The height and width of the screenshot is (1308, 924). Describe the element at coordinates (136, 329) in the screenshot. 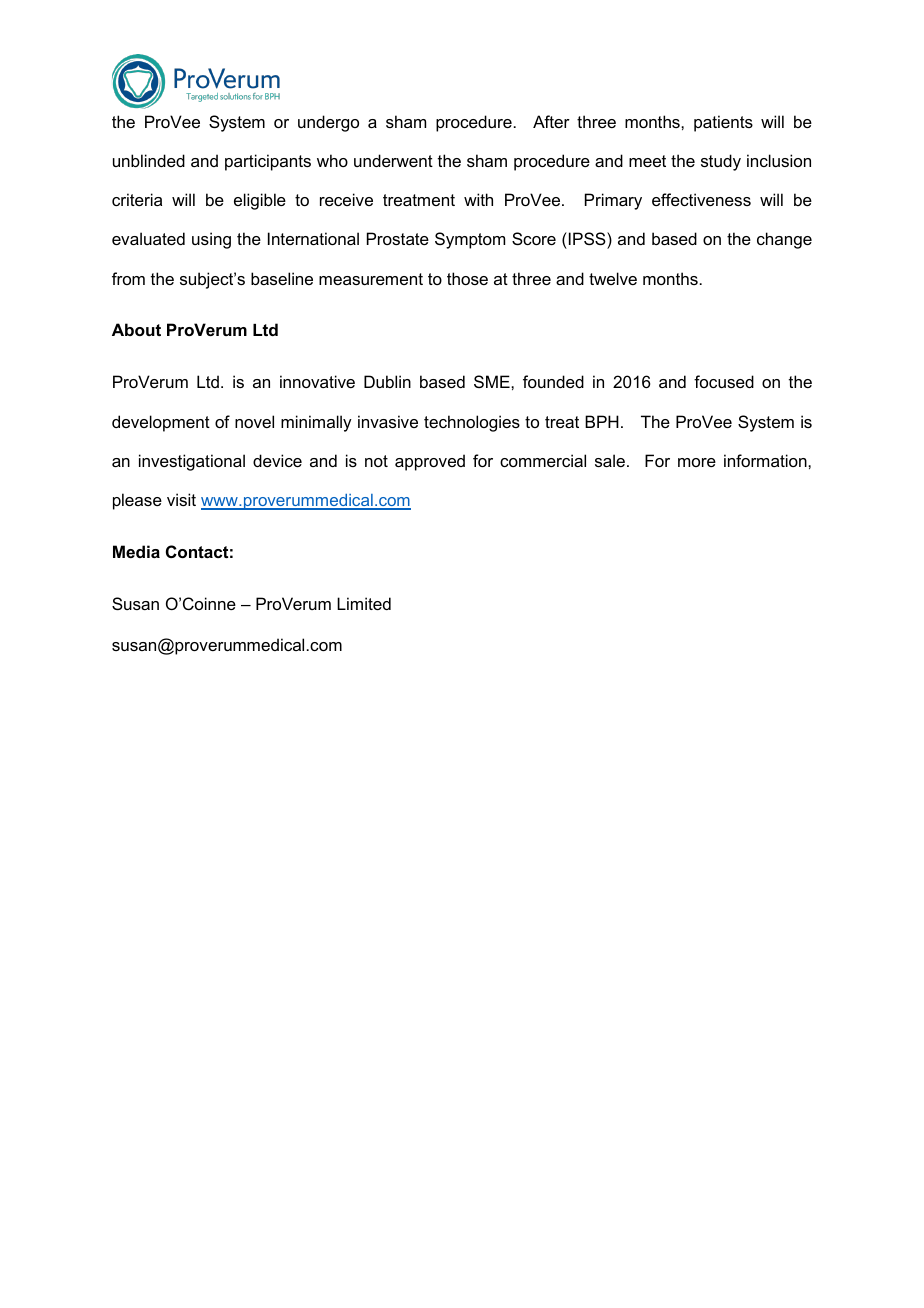

I see `About` at that location.
